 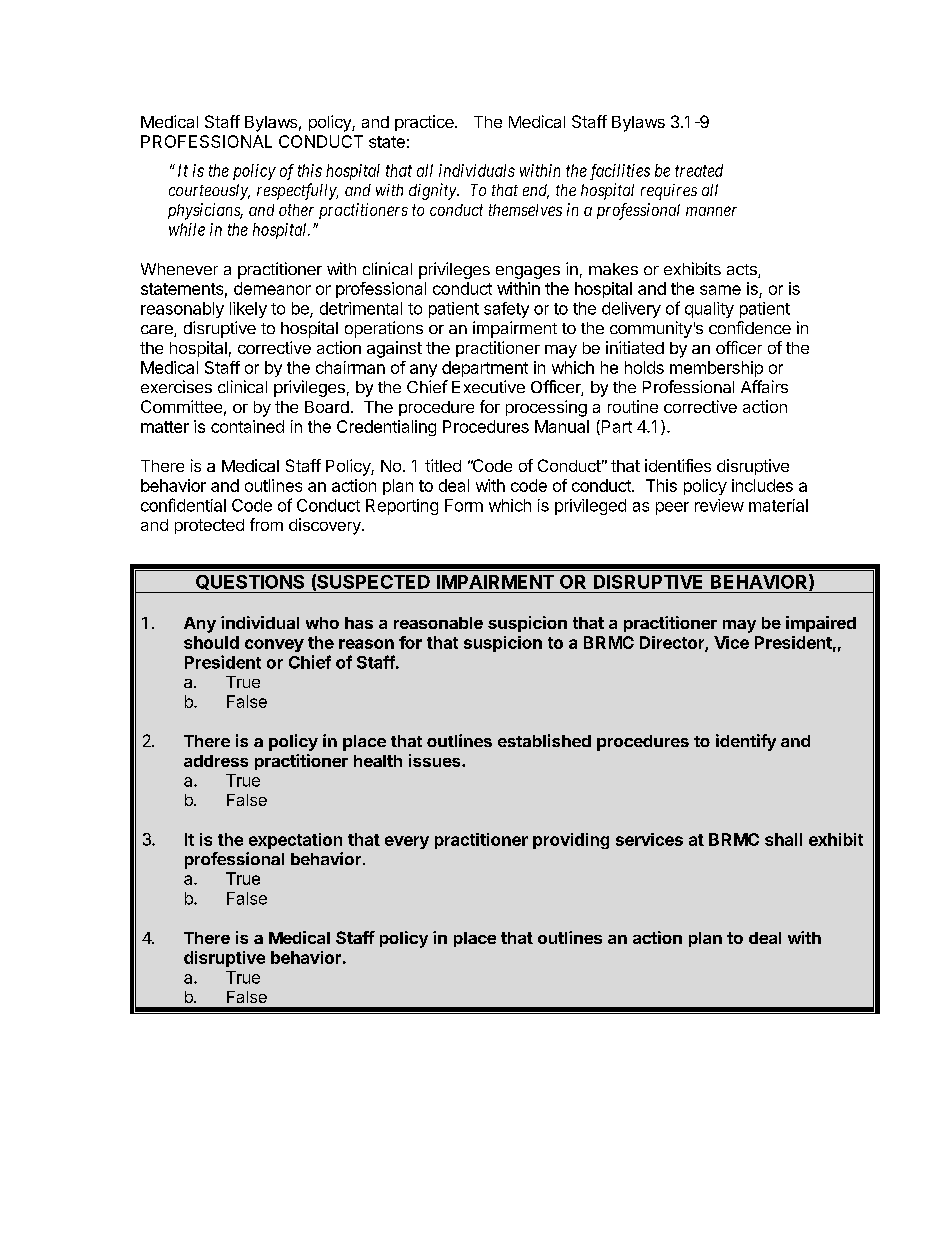 I want to click on providing, so click(x=571, y=841).
